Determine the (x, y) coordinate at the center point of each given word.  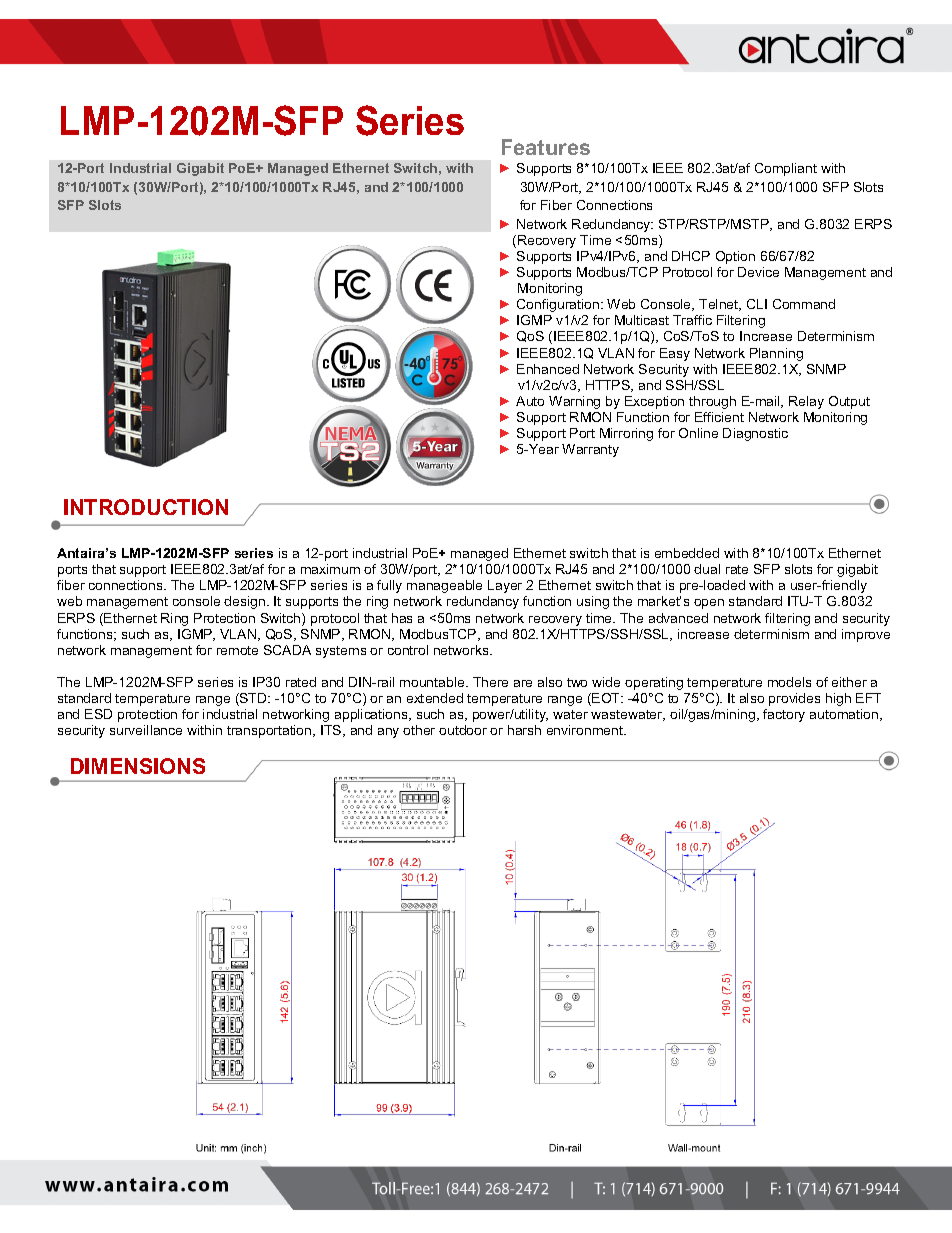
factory (784, 715)
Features (546, 147)
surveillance (146, 730)
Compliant (786, 169)
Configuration (559, 305)
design (244, 602)
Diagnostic (755, 434)
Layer (505, 586)
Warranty (590, 450)
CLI (757, 304)
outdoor (463, 730)
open (709, 604)
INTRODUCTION (146, 507)
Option (735, 257)
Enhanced (548, 369)
